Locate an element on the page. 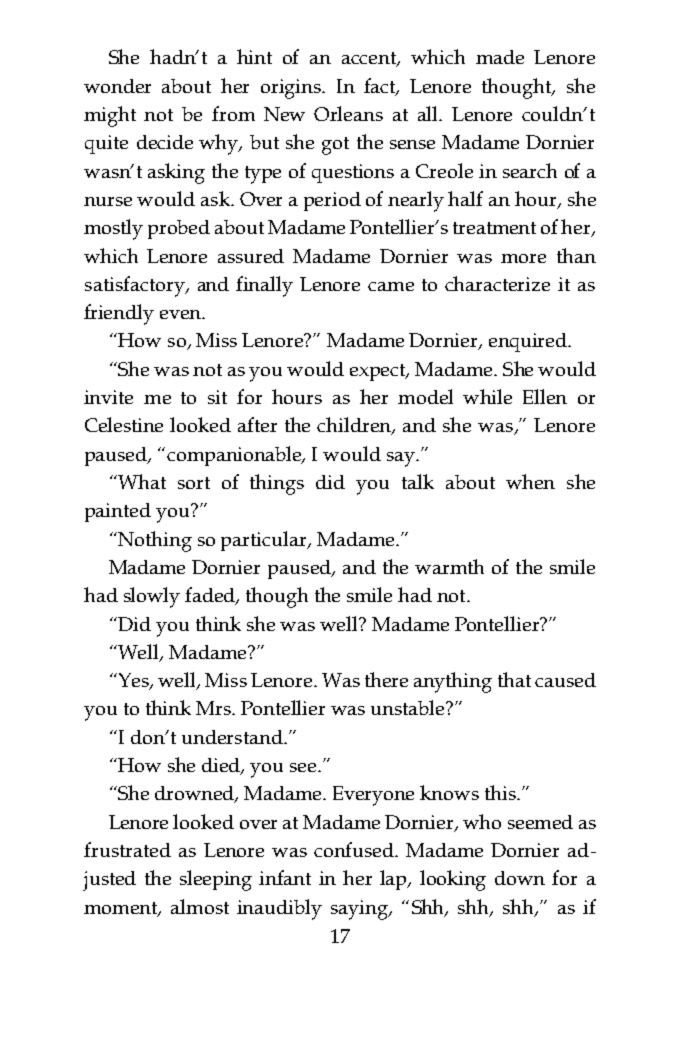 The height and width of the page is (1037, 680). expect is located at coordinates (379, 372).
